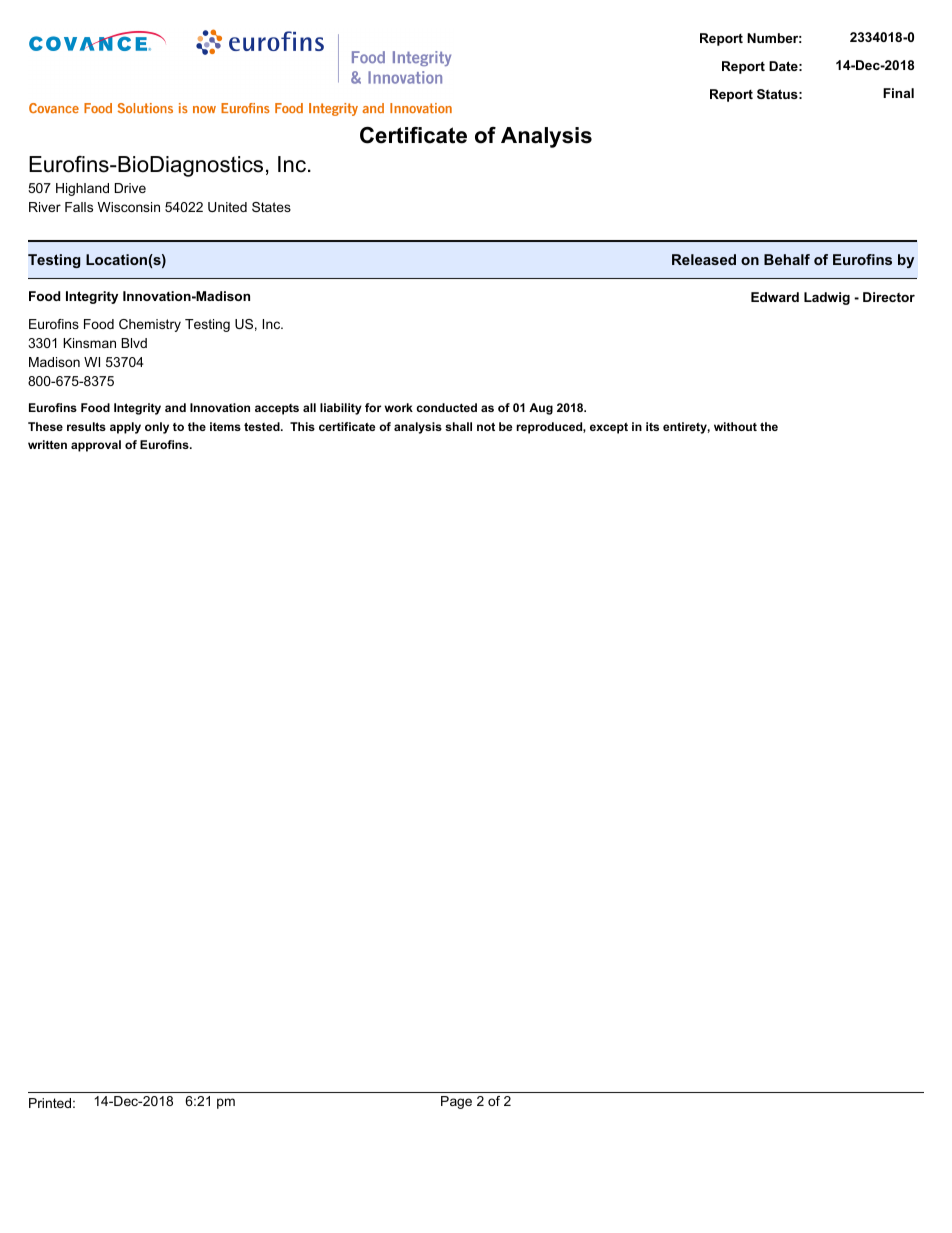 This screenshot has width=952, height=1233. Describe the element at coordinates (134, 343) in the screenshot. I see `Blvd` at that location.
